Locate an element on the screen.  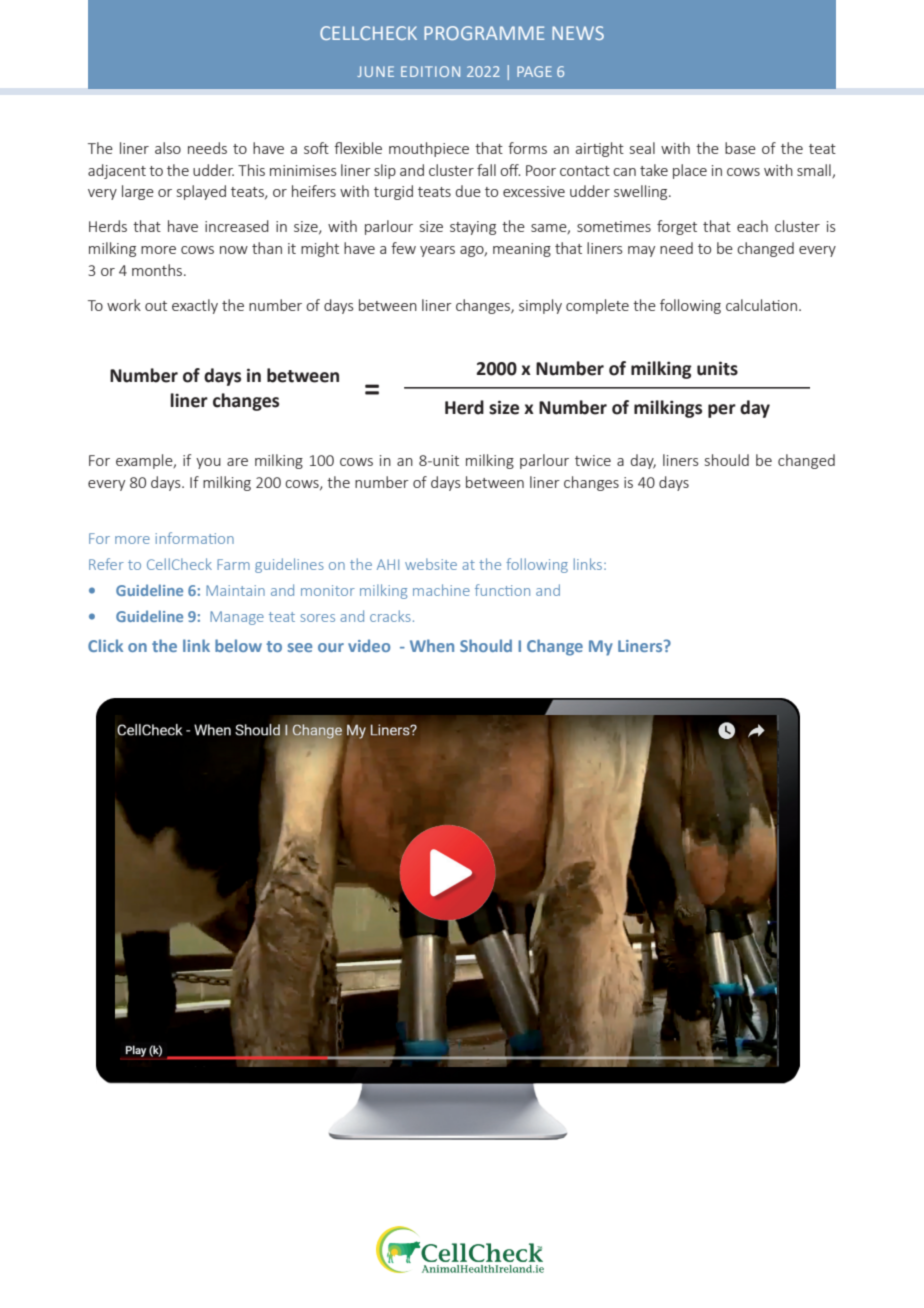
twice is located at coordinates (593, 460).
